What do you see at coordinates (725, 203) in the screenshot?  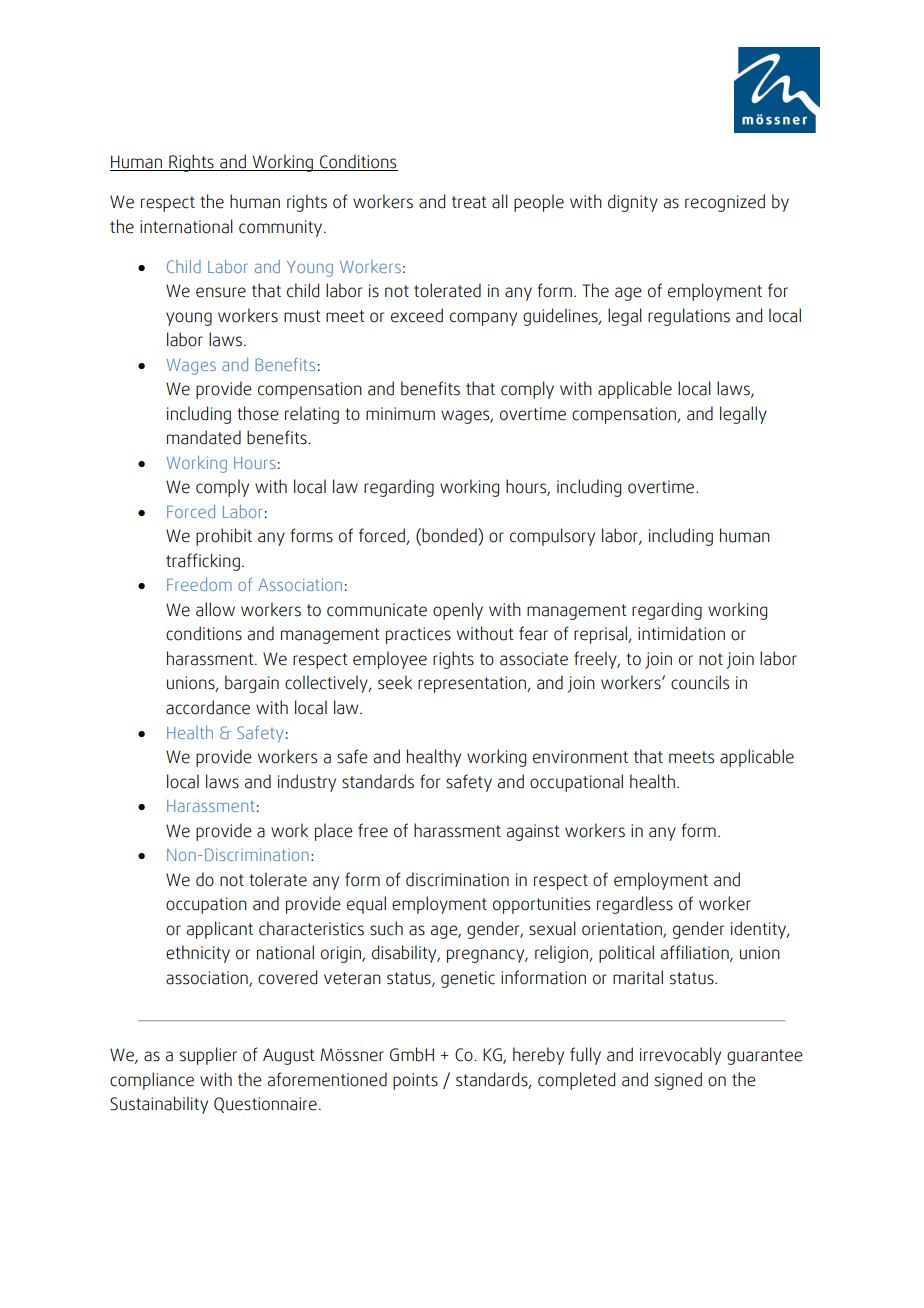 I see `recognized` at bounding box center [725, 203].
